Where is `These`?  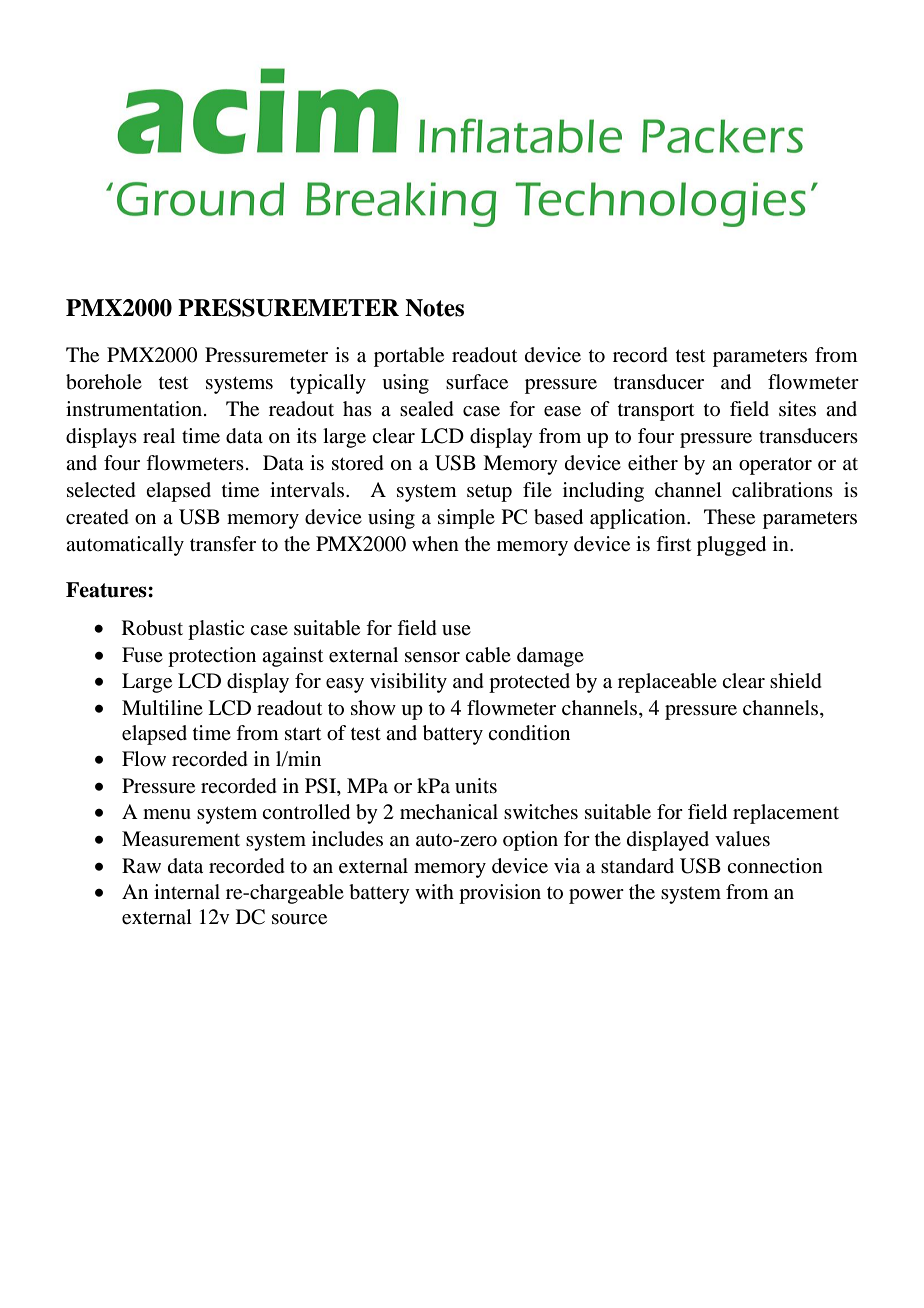 These is located at coordinates (729, 517).
